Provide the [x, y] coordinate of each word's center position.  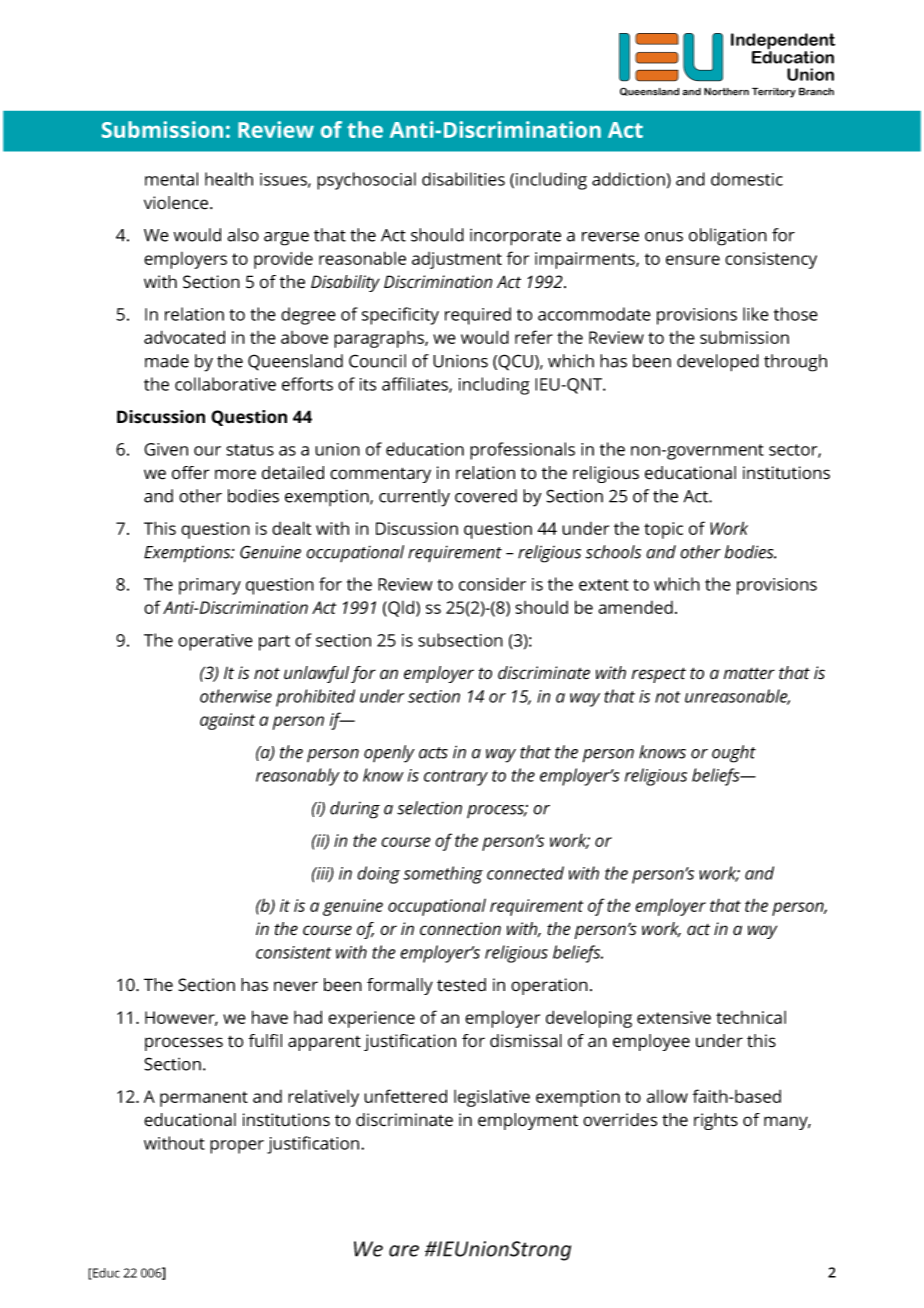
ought [734, 754]
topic [663, 530]
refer [534, 337]
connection [460, 929]
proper [237, 1147]
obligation [728, 237]
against [227, 721]
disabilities [463, 179]
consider [492, 584]
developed [718, 363]
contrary [456, 778]
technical [751, 1017]
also [243, 235]
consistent [293, 952]
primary [210, 586]
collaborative [225, 384]
